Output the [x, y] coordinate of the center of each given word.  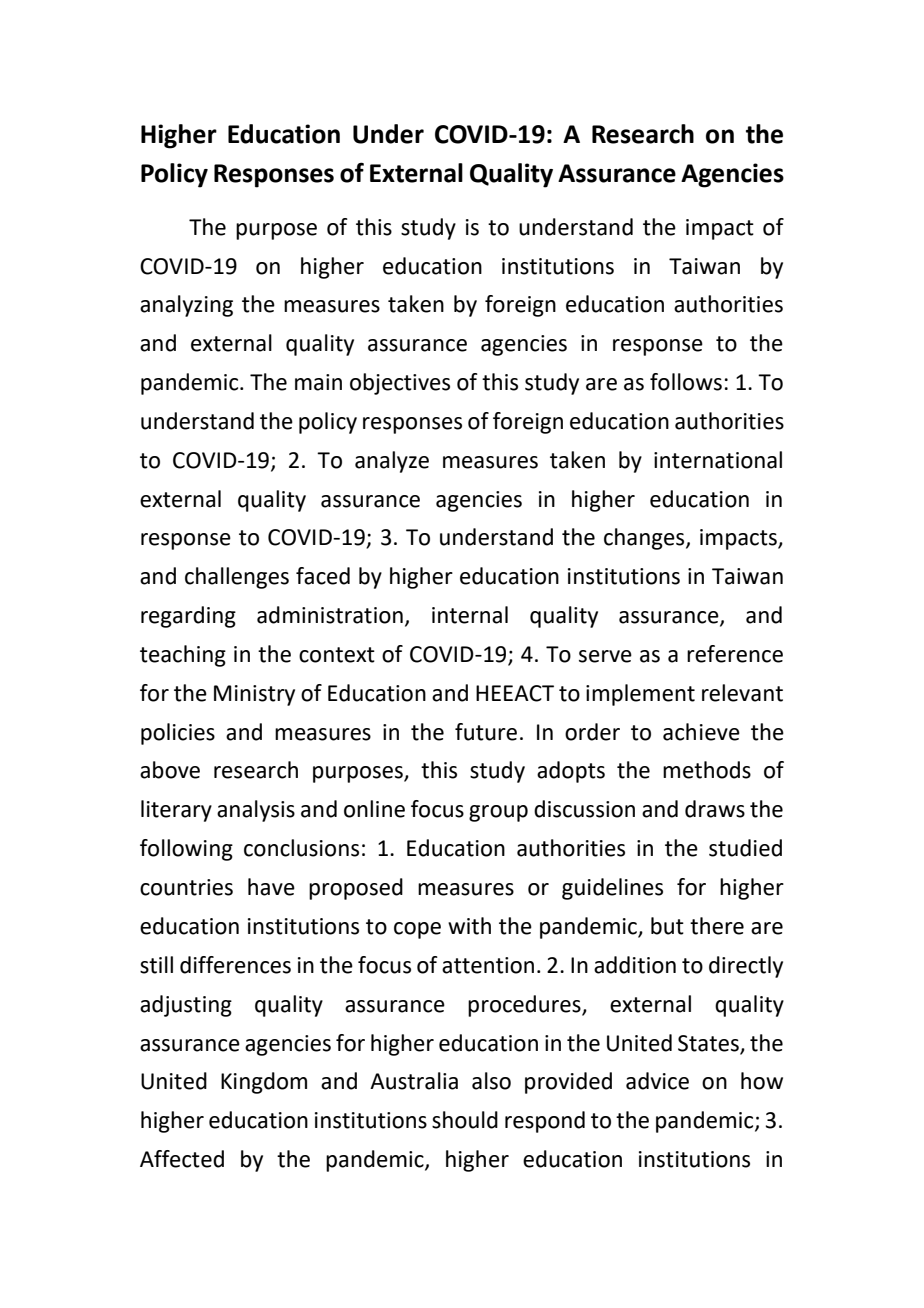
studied [745, 848]
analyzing [186, 306]
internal [470, 615]
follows [686, 382]
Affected [182, 1159]
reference [735, 654]
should [465, 1120]
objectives [400, 384]
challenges [237, 578]
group [498, 813]
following [186, 850]
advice [657, 1081]
